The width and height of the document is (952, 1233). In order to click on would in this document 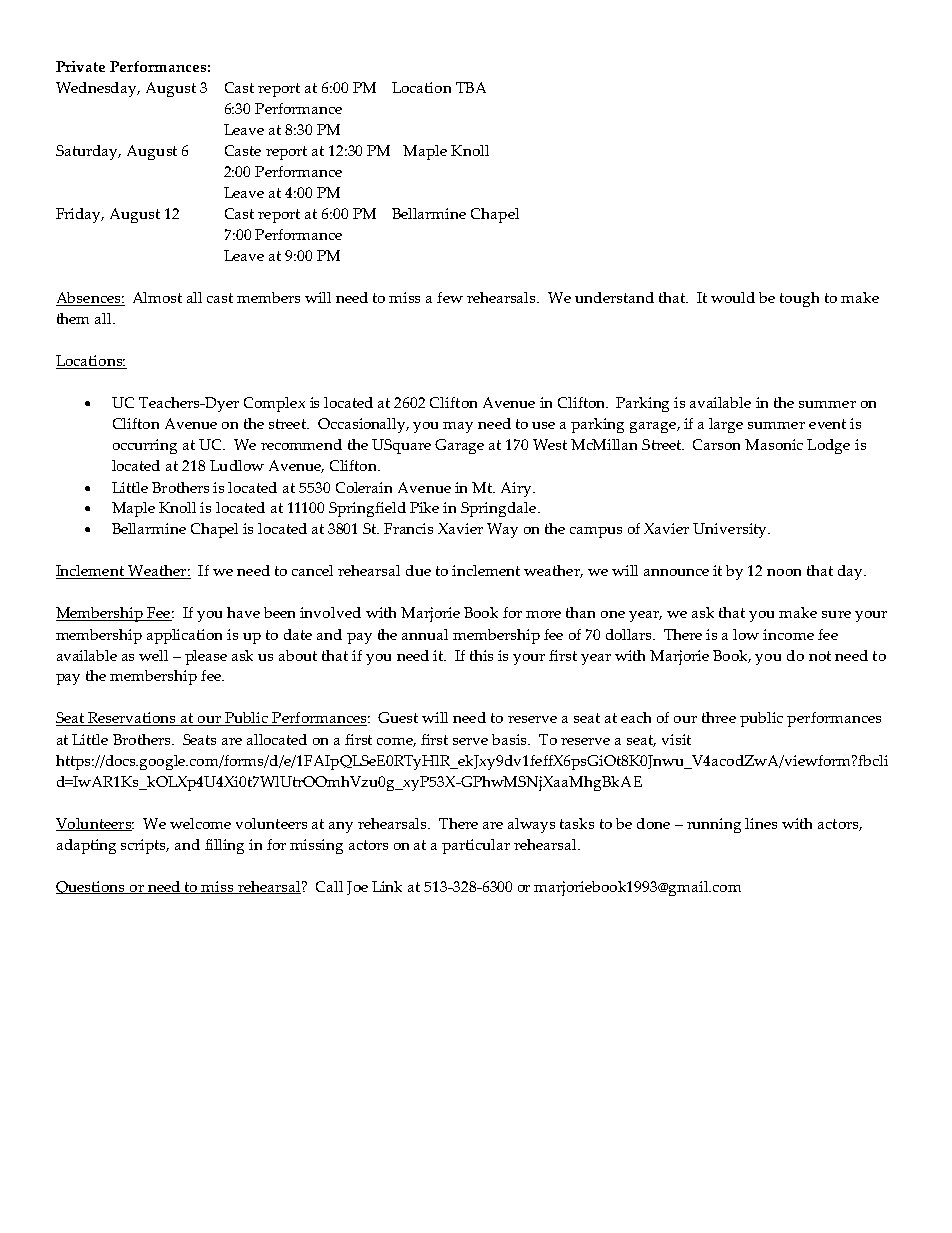, I will do `click(733, 297)`.
